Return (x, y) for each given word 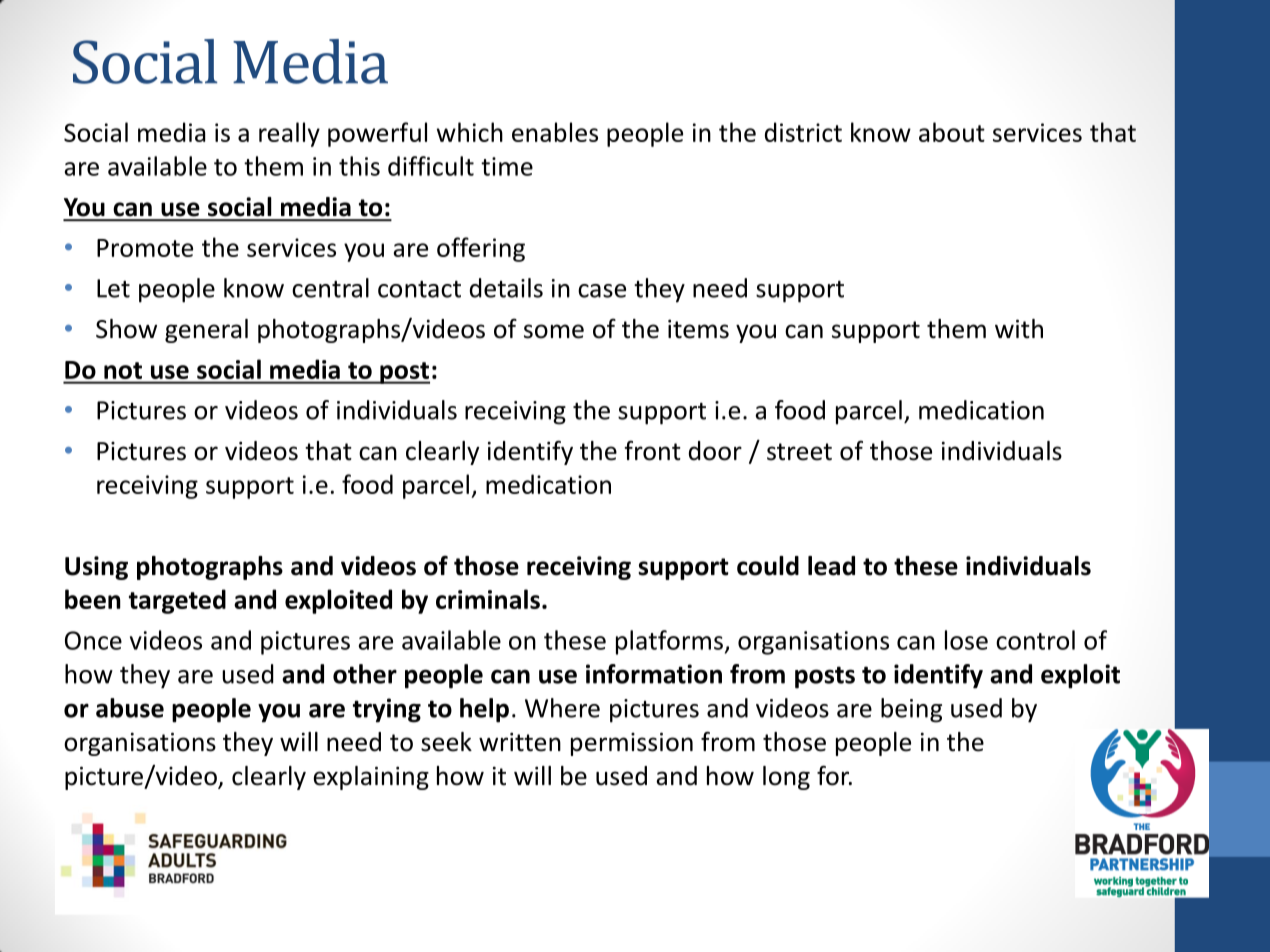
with (1019, 329)
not (123, 370)
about (952, 132)
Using (96, 568)
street (799, 452)
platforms (669, 642)
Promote (145, 248)
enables (555, 132)
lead (831, 566)
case (602, 291)
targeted (177, 601)
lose (966, 640)
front (653, 450)
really (289, 134)
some (554, 331)
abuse (130, 708)
